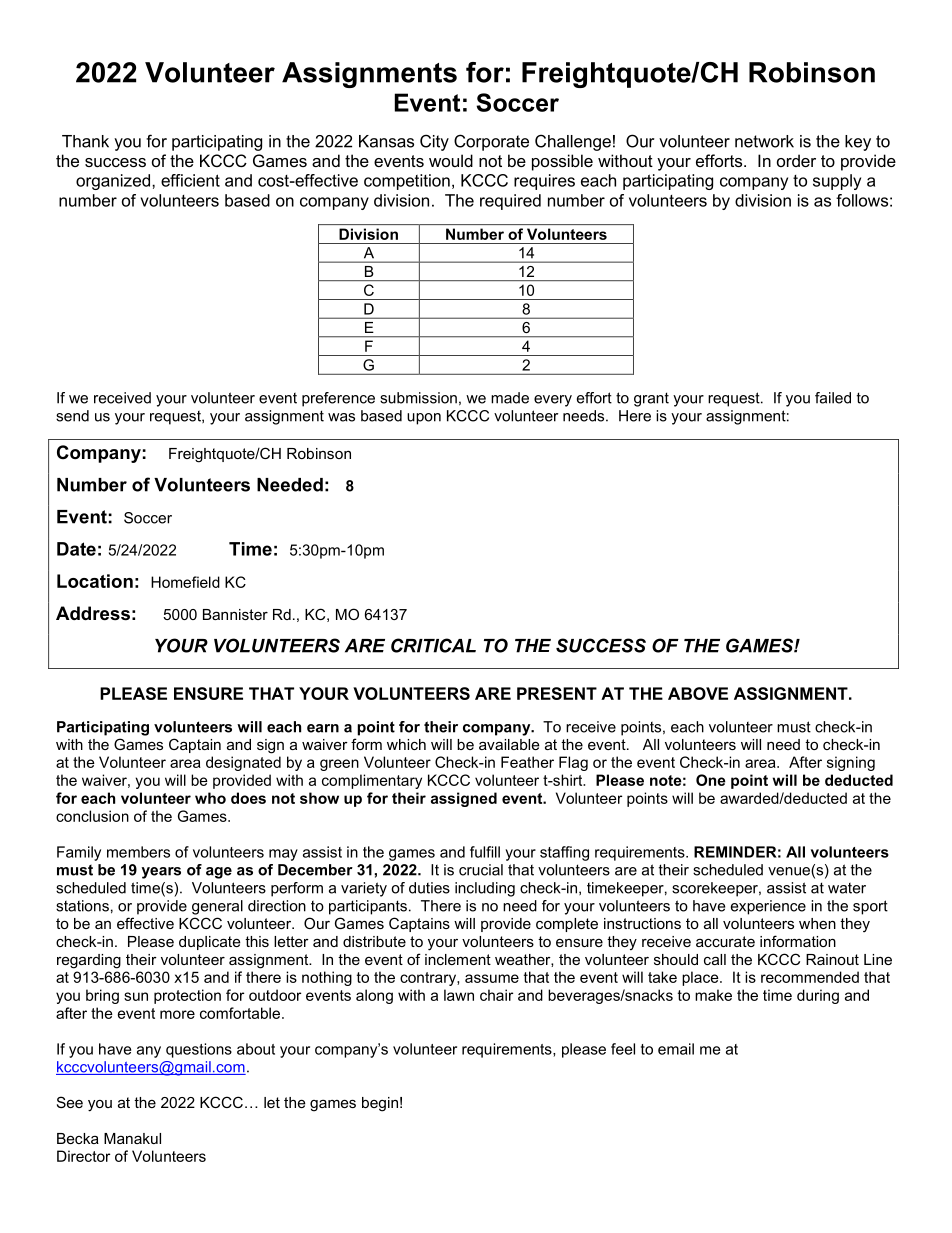 This document has width=952, height=1233. What do you see at coordinates (72, 416) in the document?
I see `send` at bounding box center [72, 416].
